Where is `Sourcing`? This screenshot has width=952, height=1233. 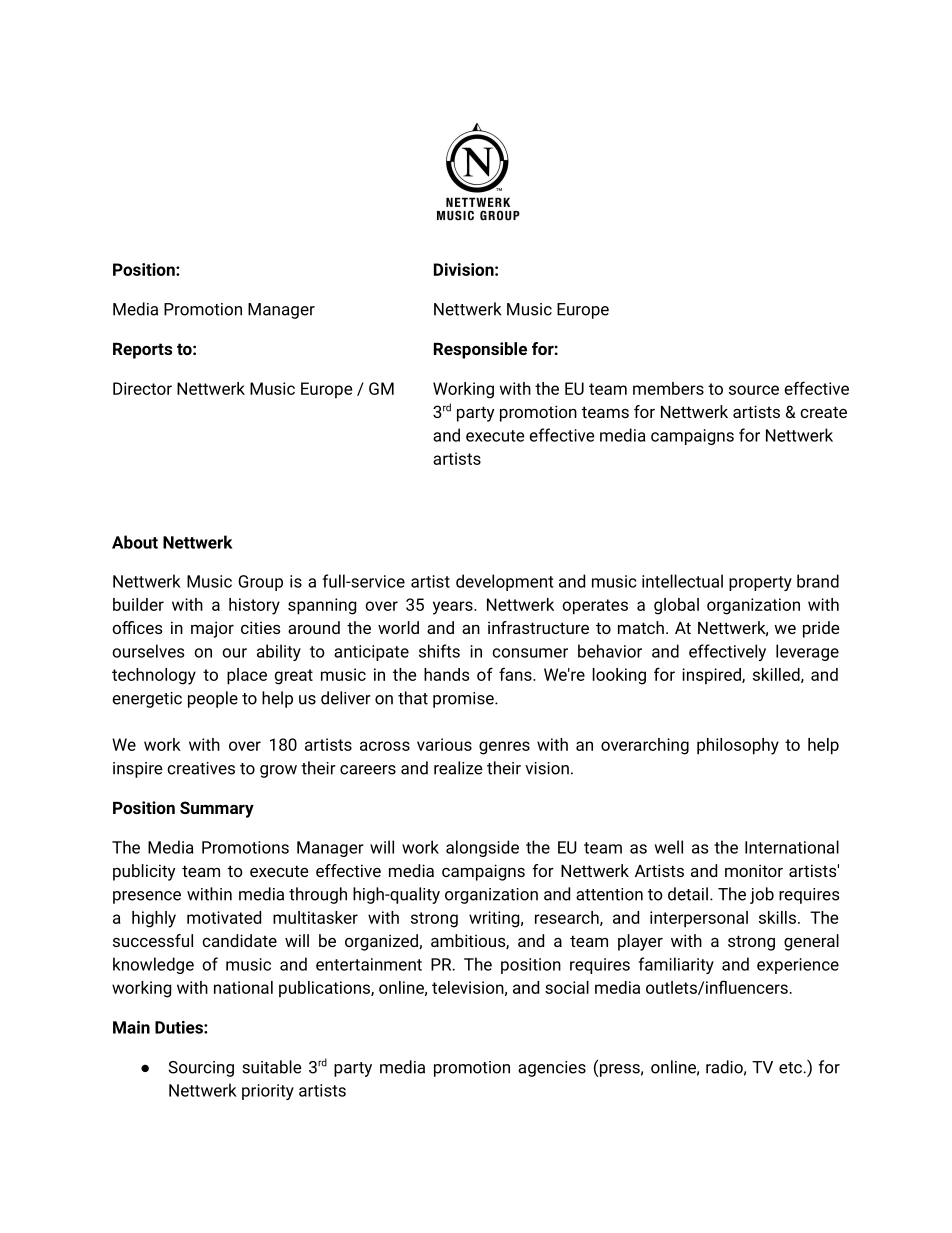 Sourcing is located at coordinates (201, 1069).
